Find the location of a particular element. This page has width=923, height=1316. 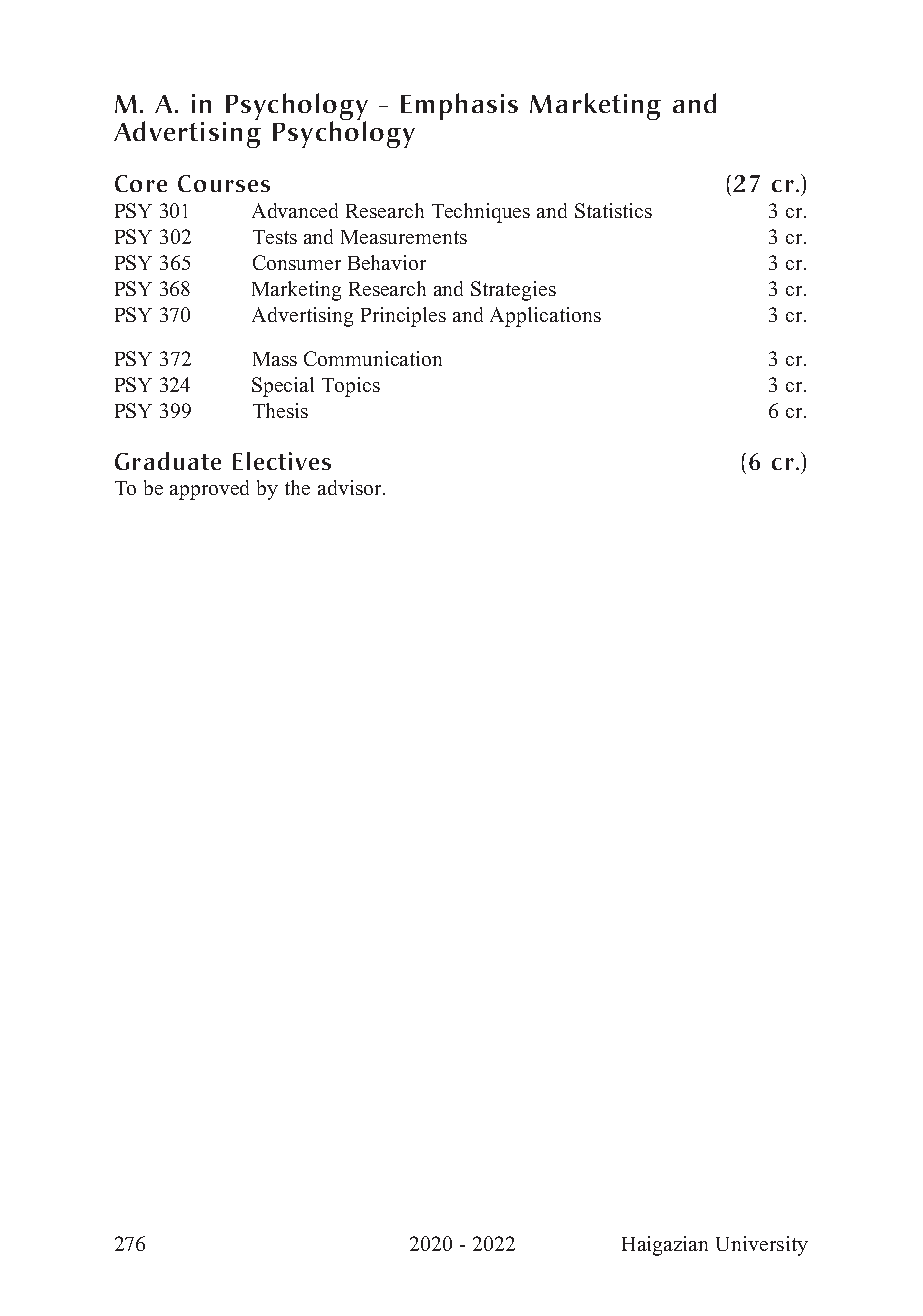

Communication is located at coordinates (373, 358).
